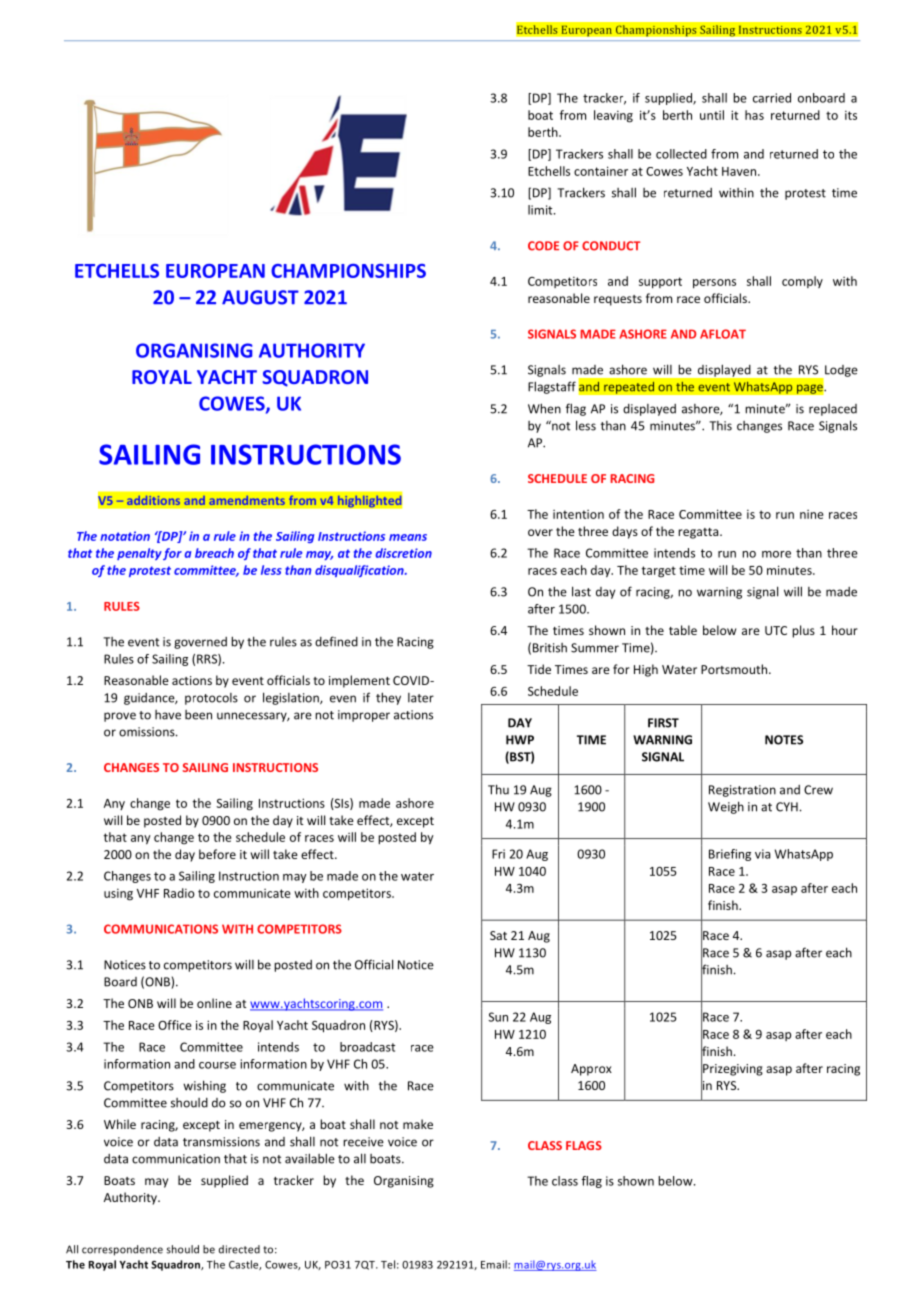  What do you see at coordinates (211, 699) in the screenshot?
I see `protocols` at bounding box center [211, 699].
